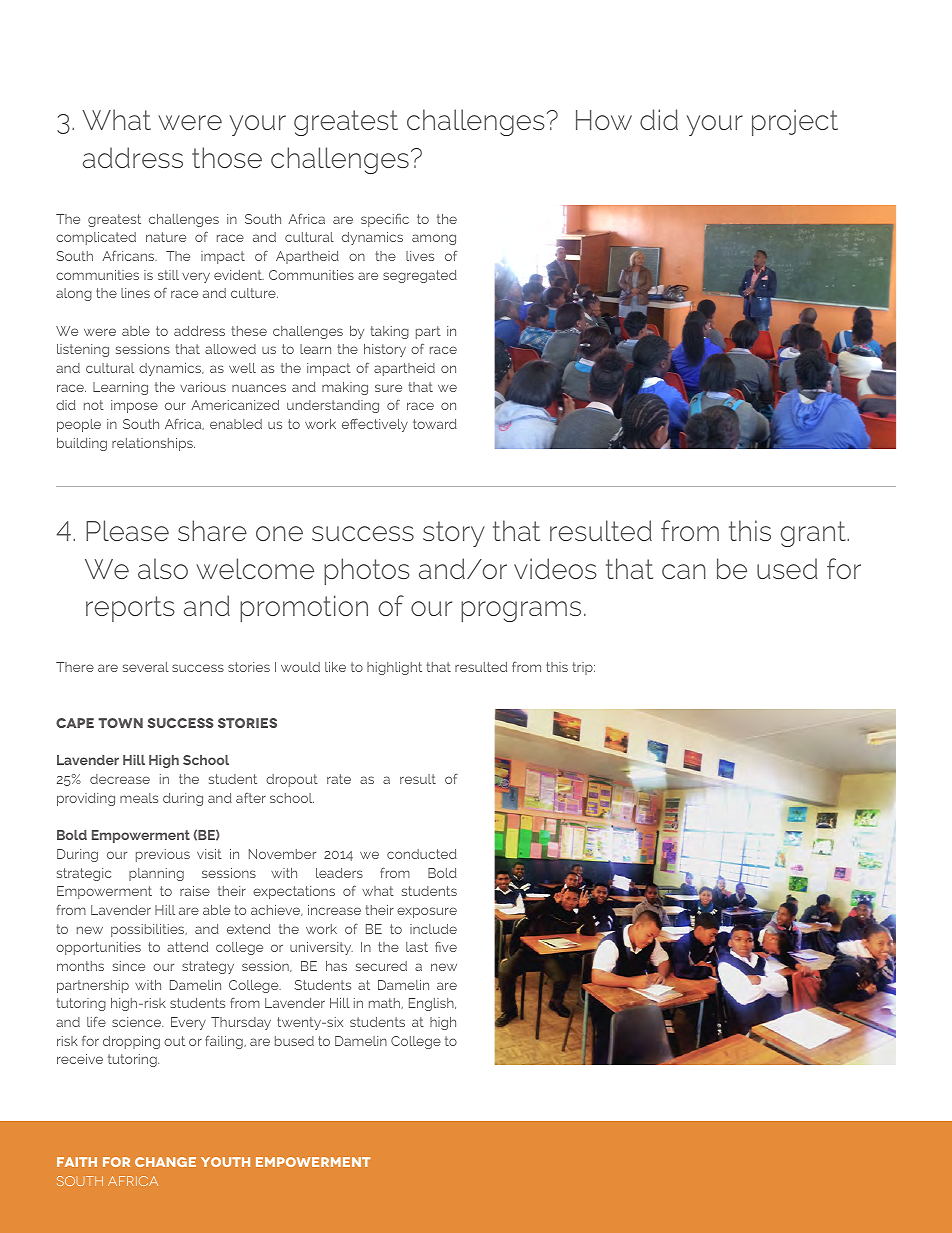 The image size is (952, 1233). I want to click on grant, so click(814, 534).
